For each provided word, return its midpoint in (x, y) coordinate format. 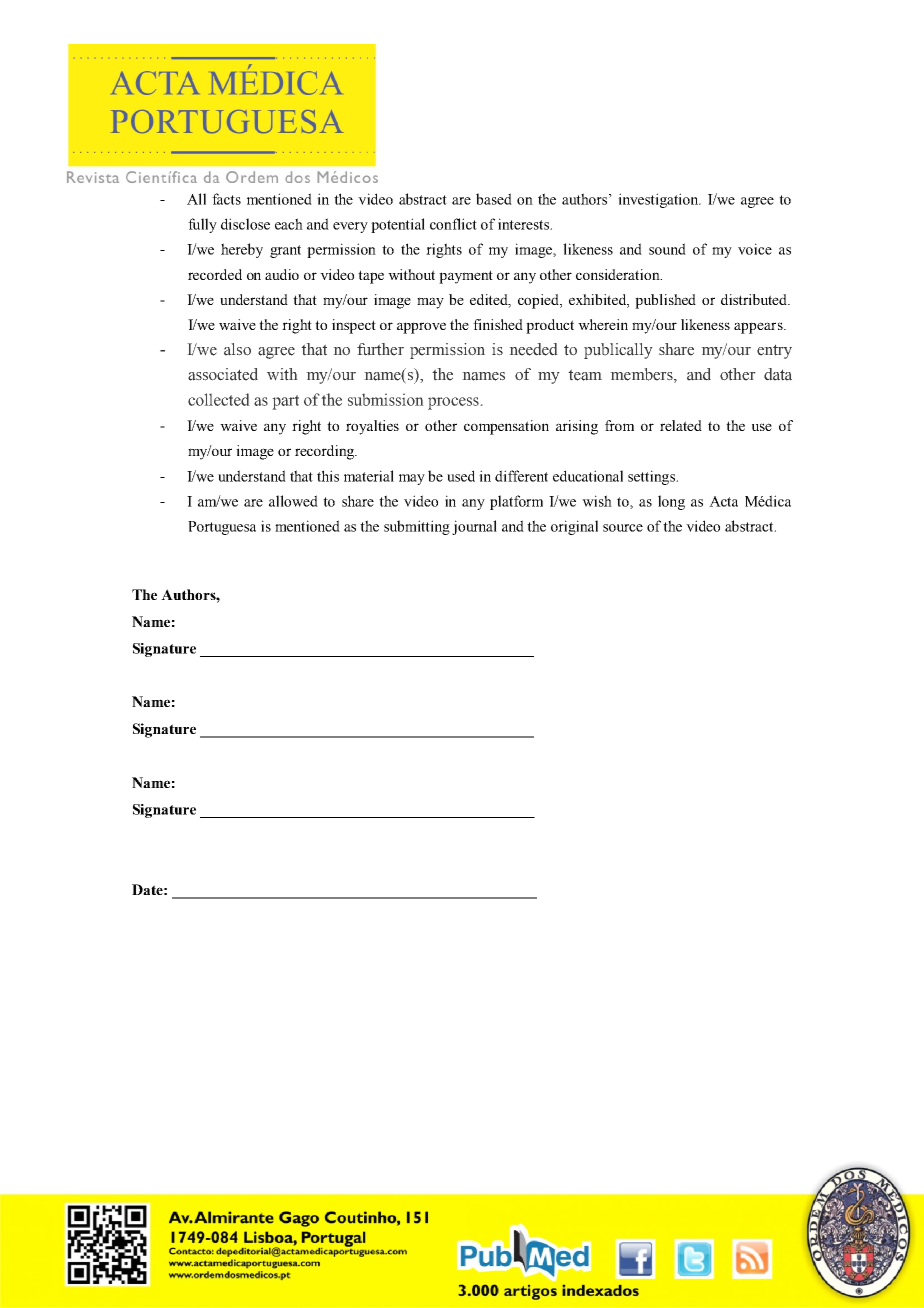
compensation (506, 427)
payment (466, 277)
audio (282, 274)
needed (533, 349)
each (289, 224)
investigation (659, 200)
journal (474, 527)
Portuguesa (222, 528)
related (681, 425)
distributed (755, 299)
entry (774, 351)
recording (326, 452)
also (237, 349)
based (494, 199)
